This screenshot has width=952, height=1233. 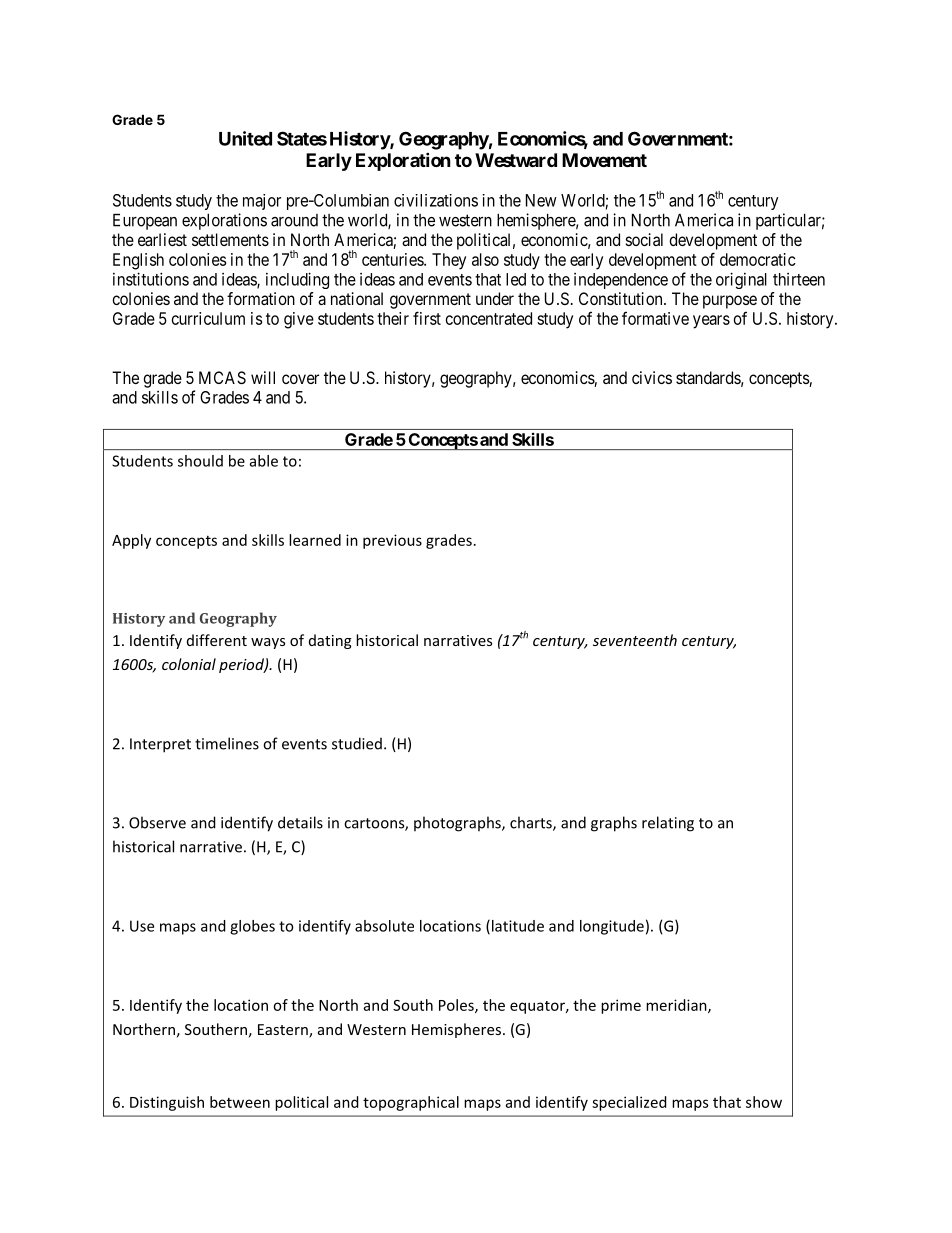 I want to click on relating, so click(x=668, y=824).
